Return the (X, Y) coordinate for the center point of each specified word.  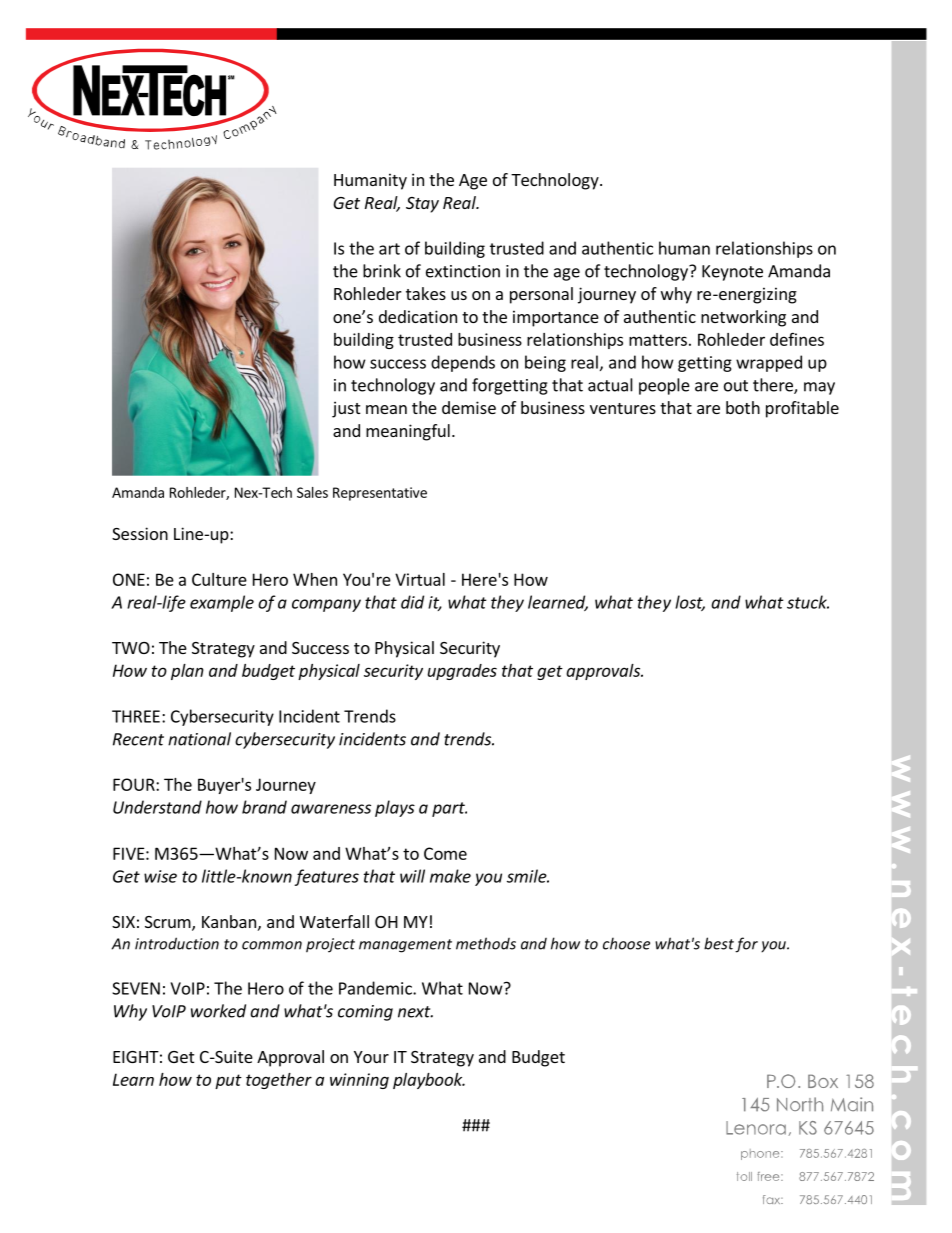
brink (382, 271)
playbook (429, 1081)
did (412, 602)
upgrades (462, 672)
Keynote (732, 273)
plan (187, 672)
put (228, 1081)
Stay (422, 205)
